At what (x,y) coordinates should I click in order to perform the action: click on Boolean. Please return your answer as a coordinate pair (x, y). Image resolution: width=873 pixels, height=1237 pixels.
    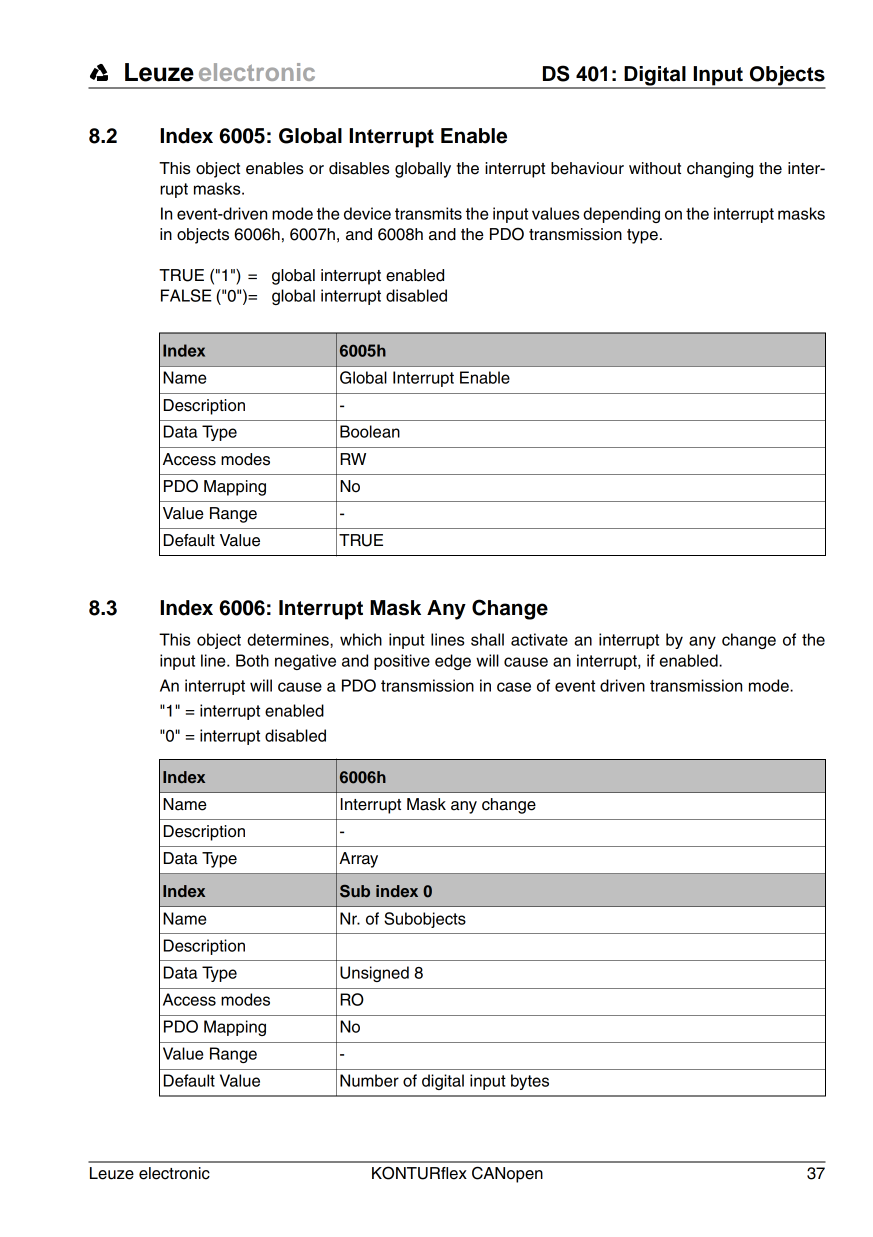
    Looking at the image, I should click on (370, 431).
